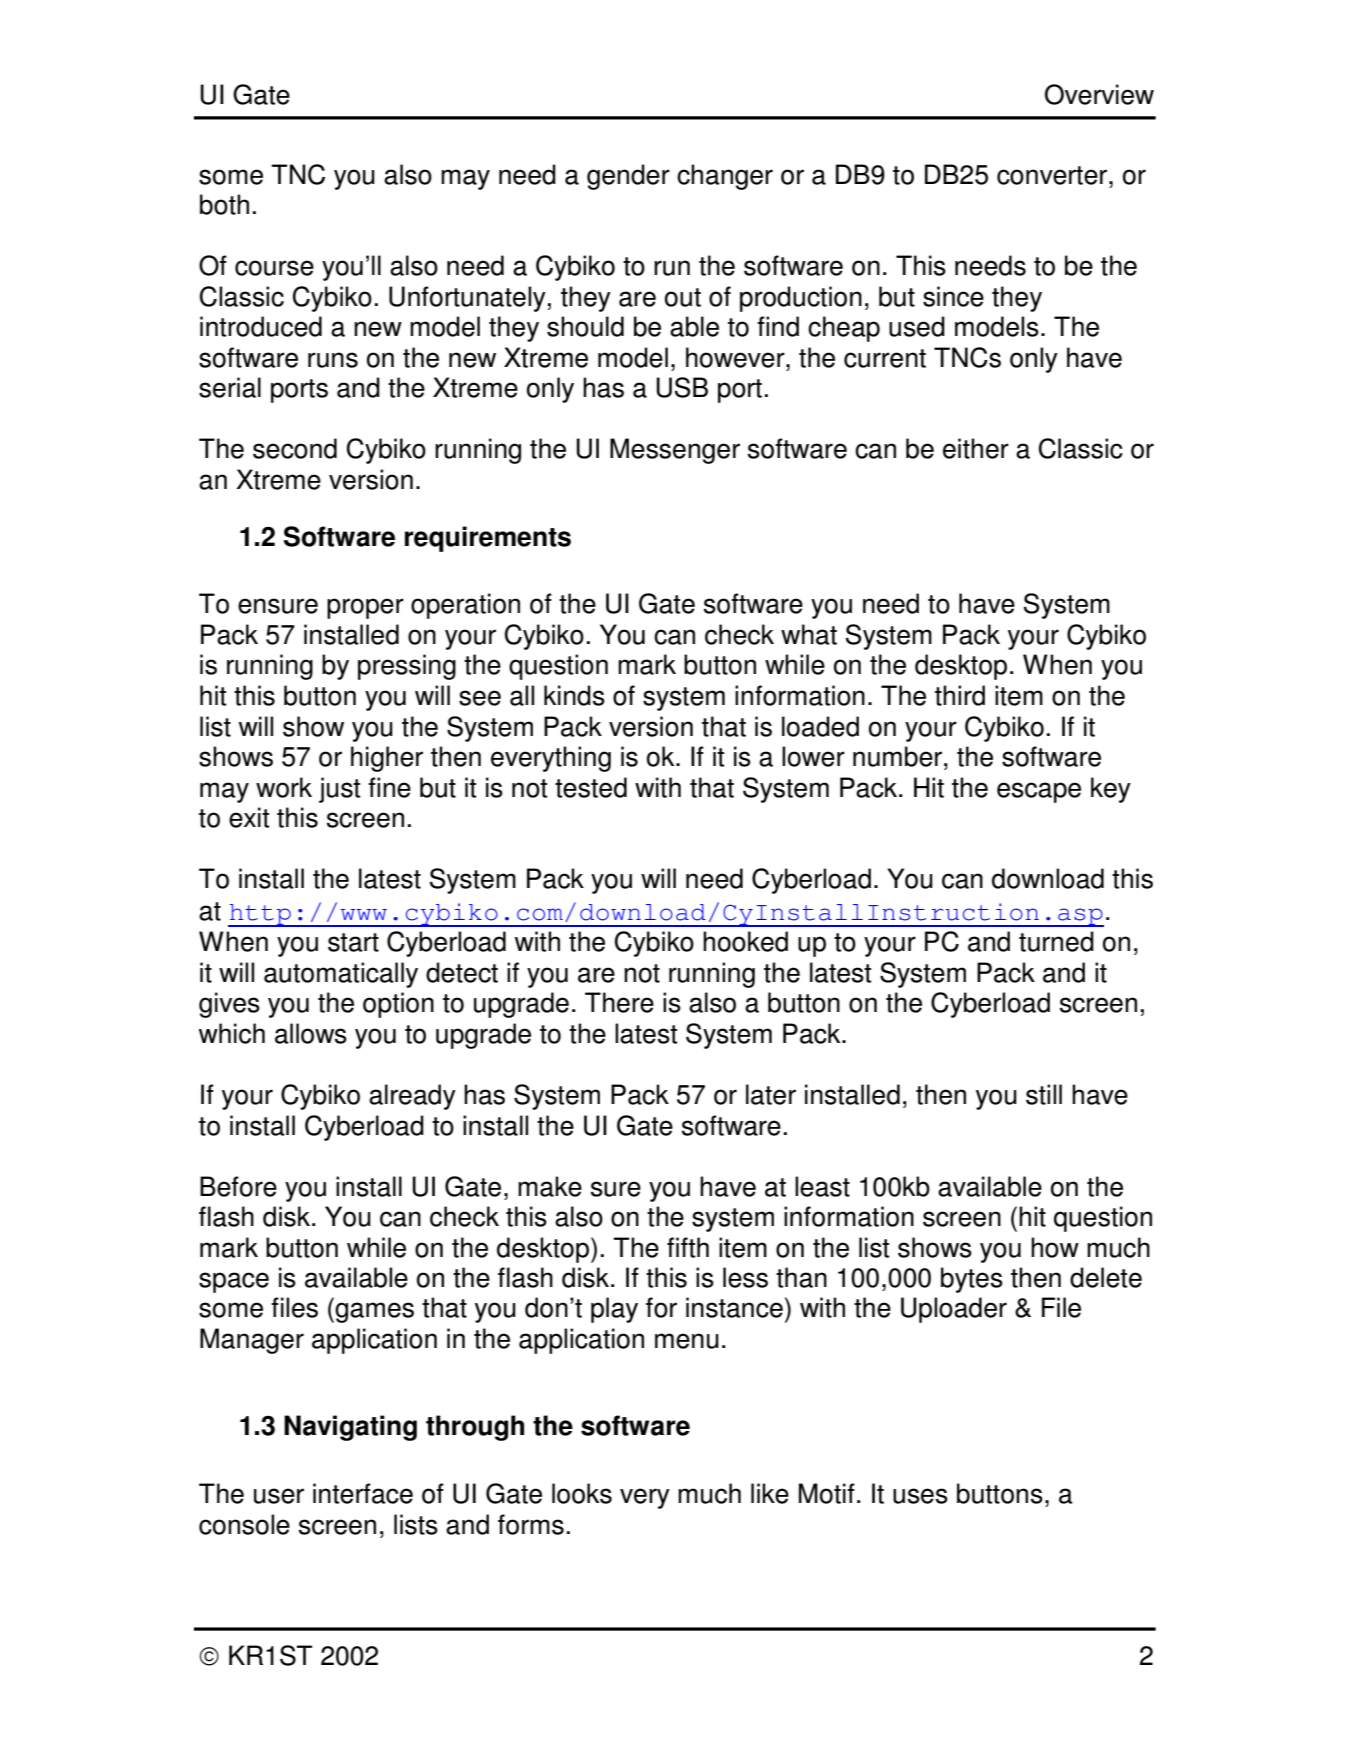 The height and width of the page is (1751, 1353). I want to click on what, so click(809, 634).
